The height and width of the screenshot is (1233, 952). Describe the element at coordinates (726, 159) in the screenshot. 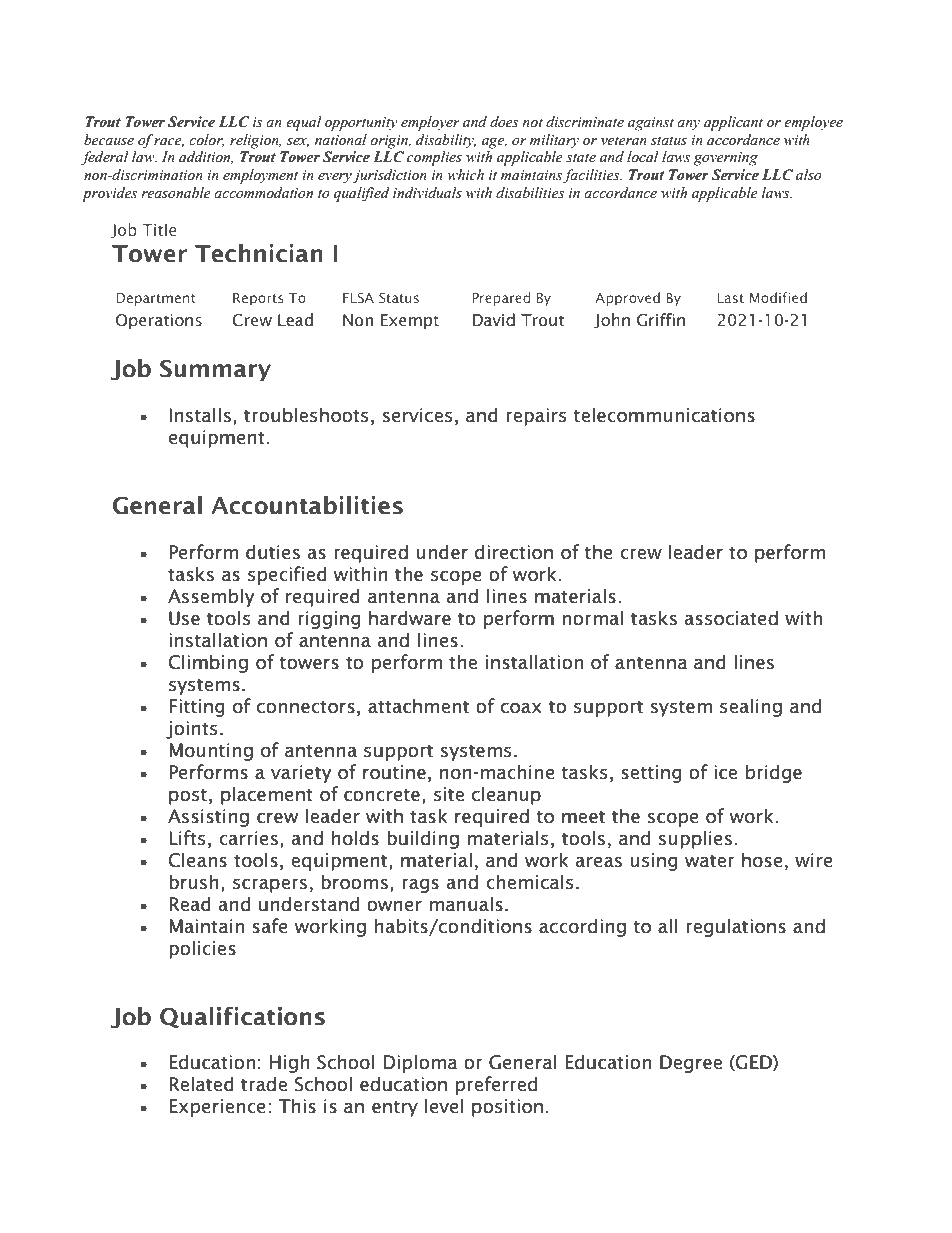

I see `governing` at that location.
